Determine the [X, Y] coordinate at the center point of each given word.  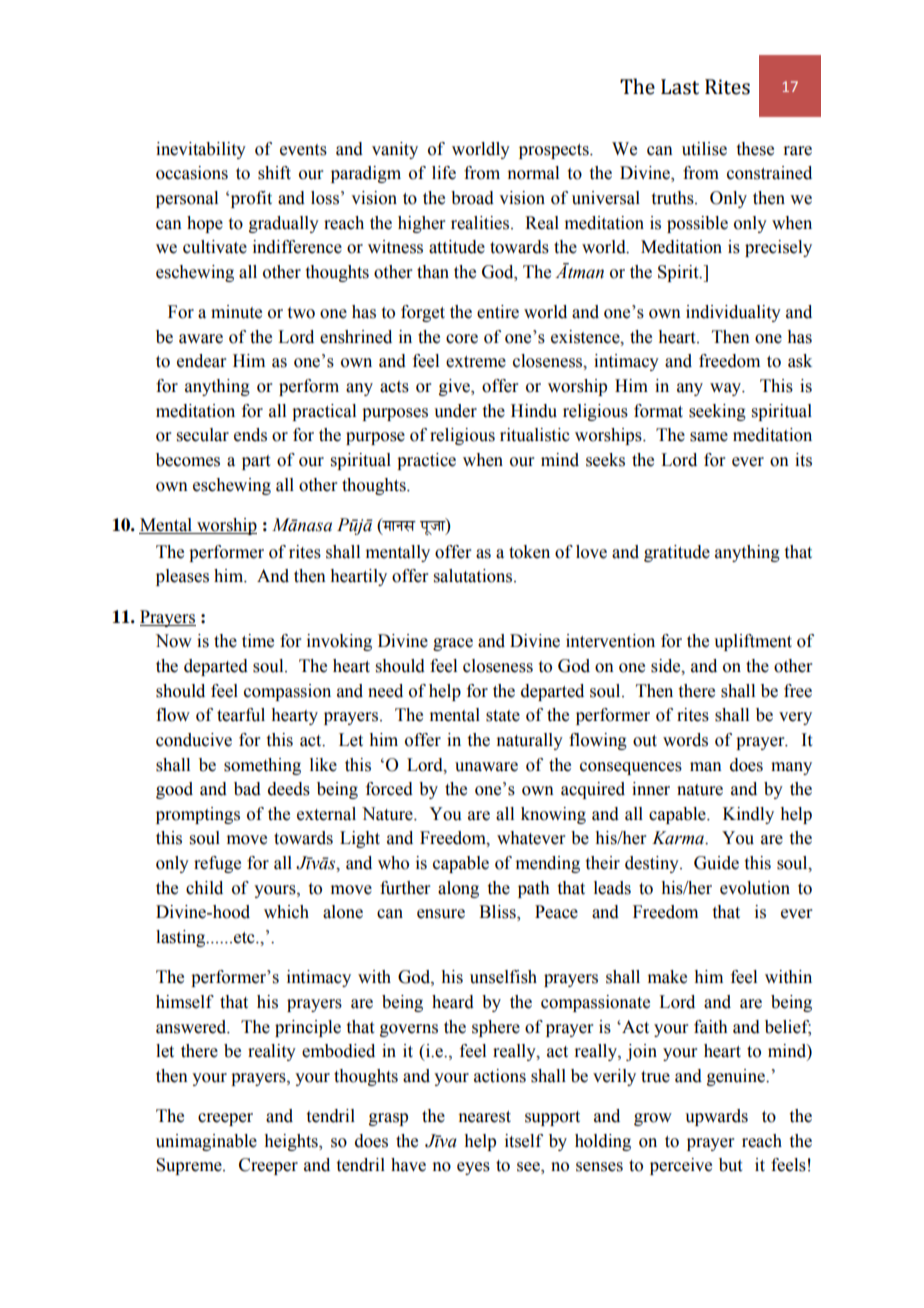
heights [292, 1142]
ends [250, 435]
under [455, 411]
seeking [717, 412]
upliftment [753, 642]
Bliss [498, 913]
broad [472, 198]
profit [250, 199]
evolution [755, 888]
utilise [704, 149]
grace [453, 644]
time [258, 641]
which [286, 912]
